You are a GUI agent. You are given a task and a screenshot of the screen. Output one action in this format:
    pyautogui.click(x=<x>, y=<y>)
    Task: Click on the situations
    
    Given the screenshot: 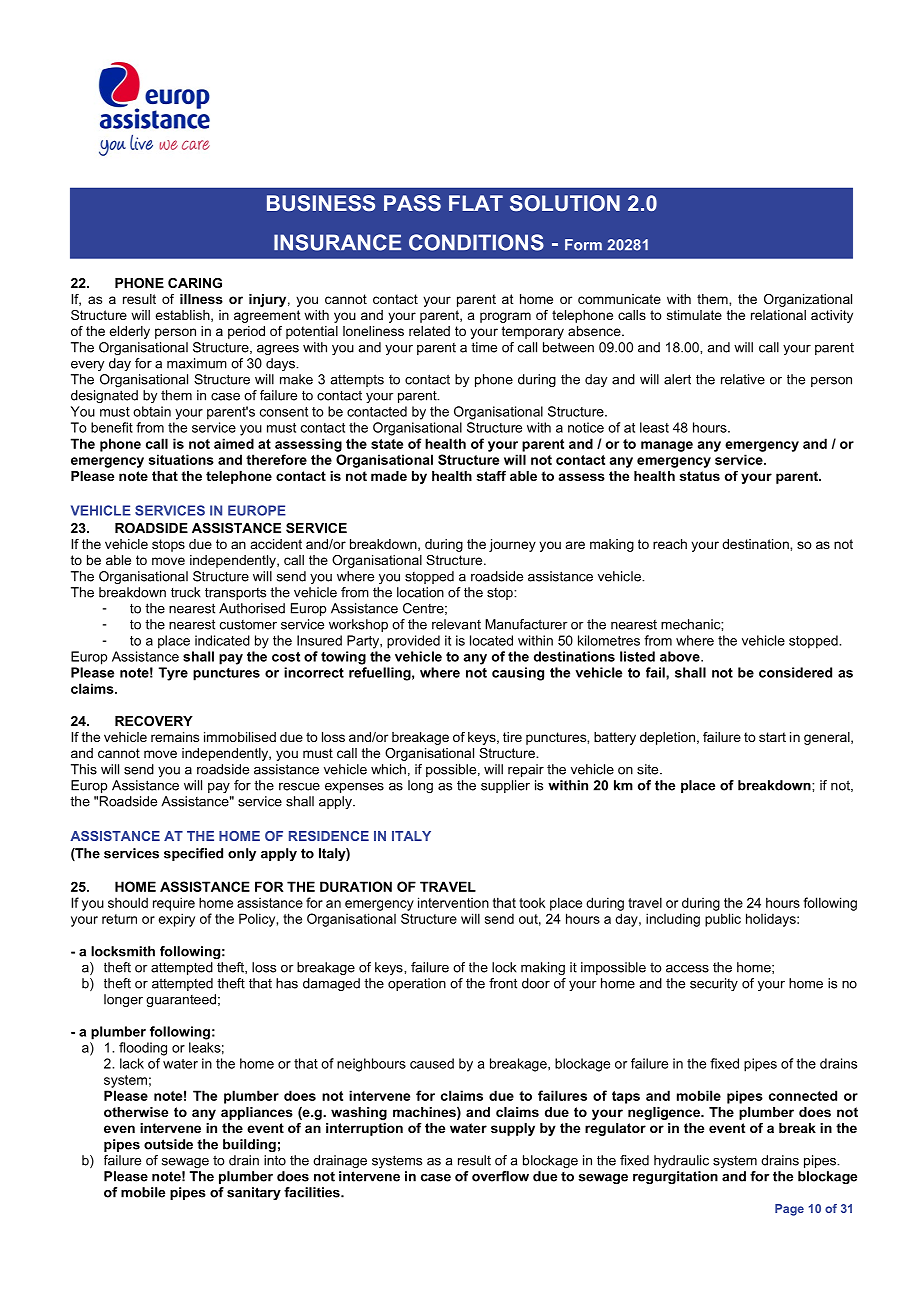 What is the action you would take?
    pyautogui.click(x=181, y=459)
